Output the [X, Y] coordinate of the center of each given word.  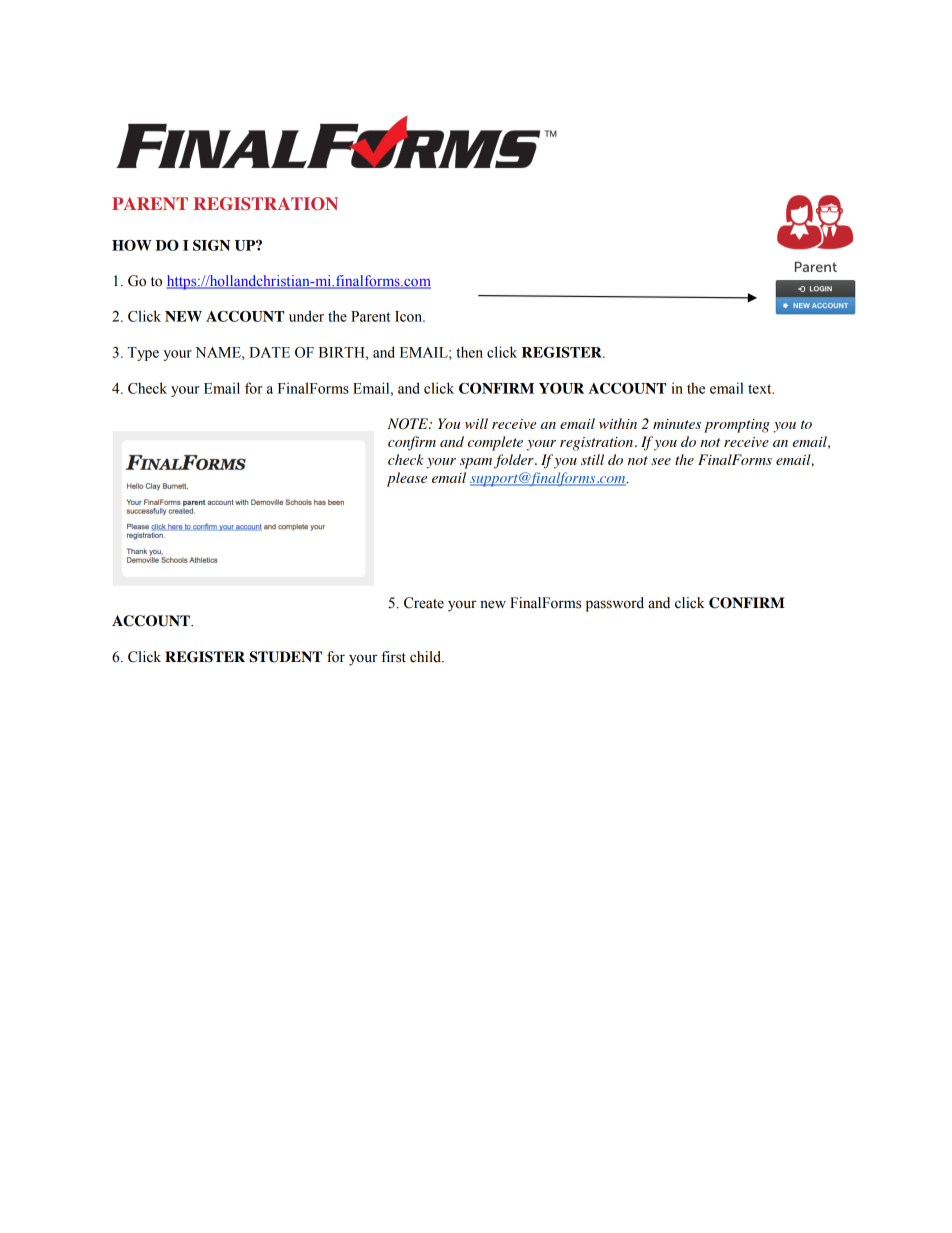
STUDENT [286, 657]
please [407, 479]
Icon [410, 316]
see [661, 461]
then [469, 352]
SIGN [211, 245]
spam [476, 463]
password [615, 604]
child [426, 657]
